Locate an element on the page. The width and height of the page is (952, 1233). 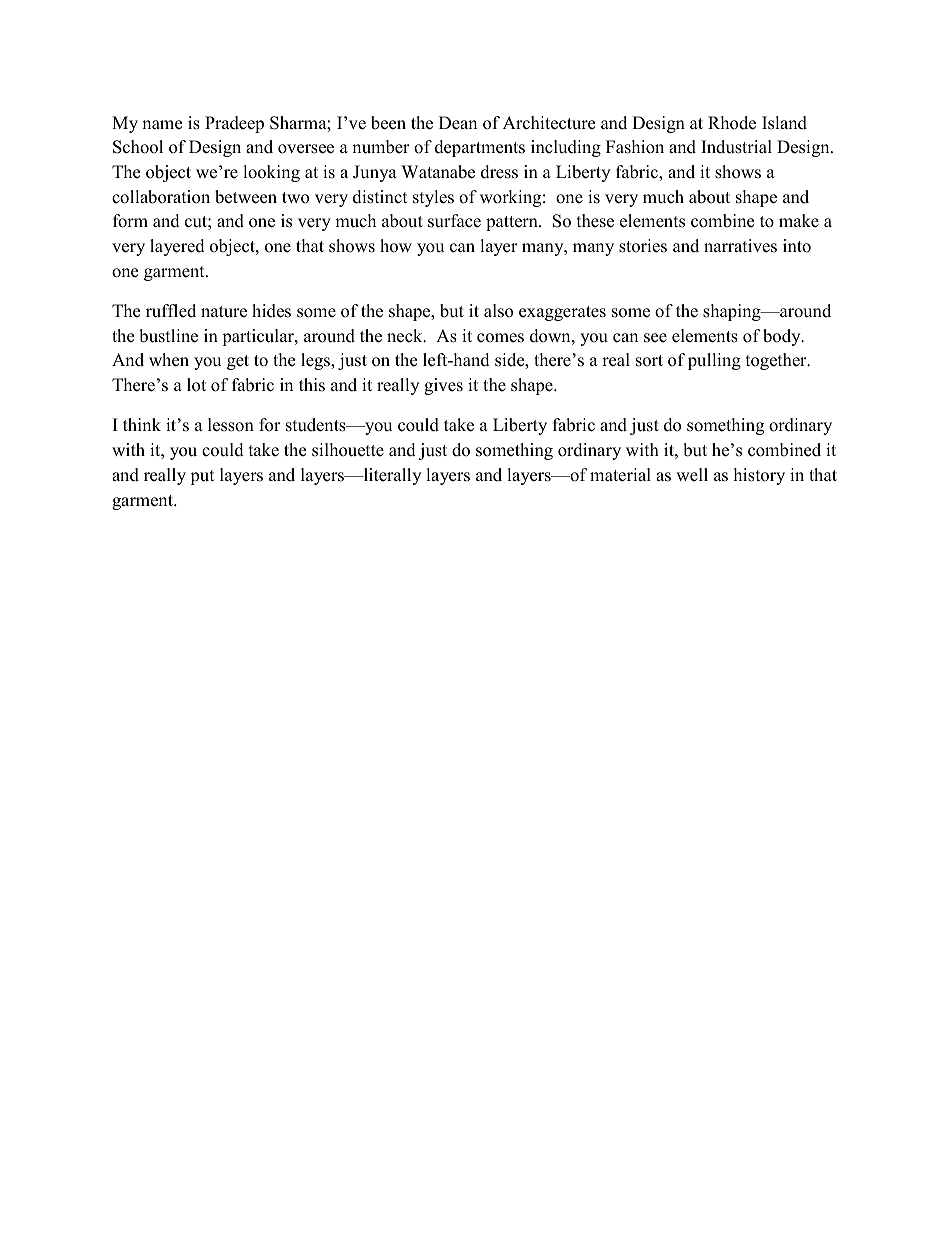
also is located at coordinates (498, 311).
